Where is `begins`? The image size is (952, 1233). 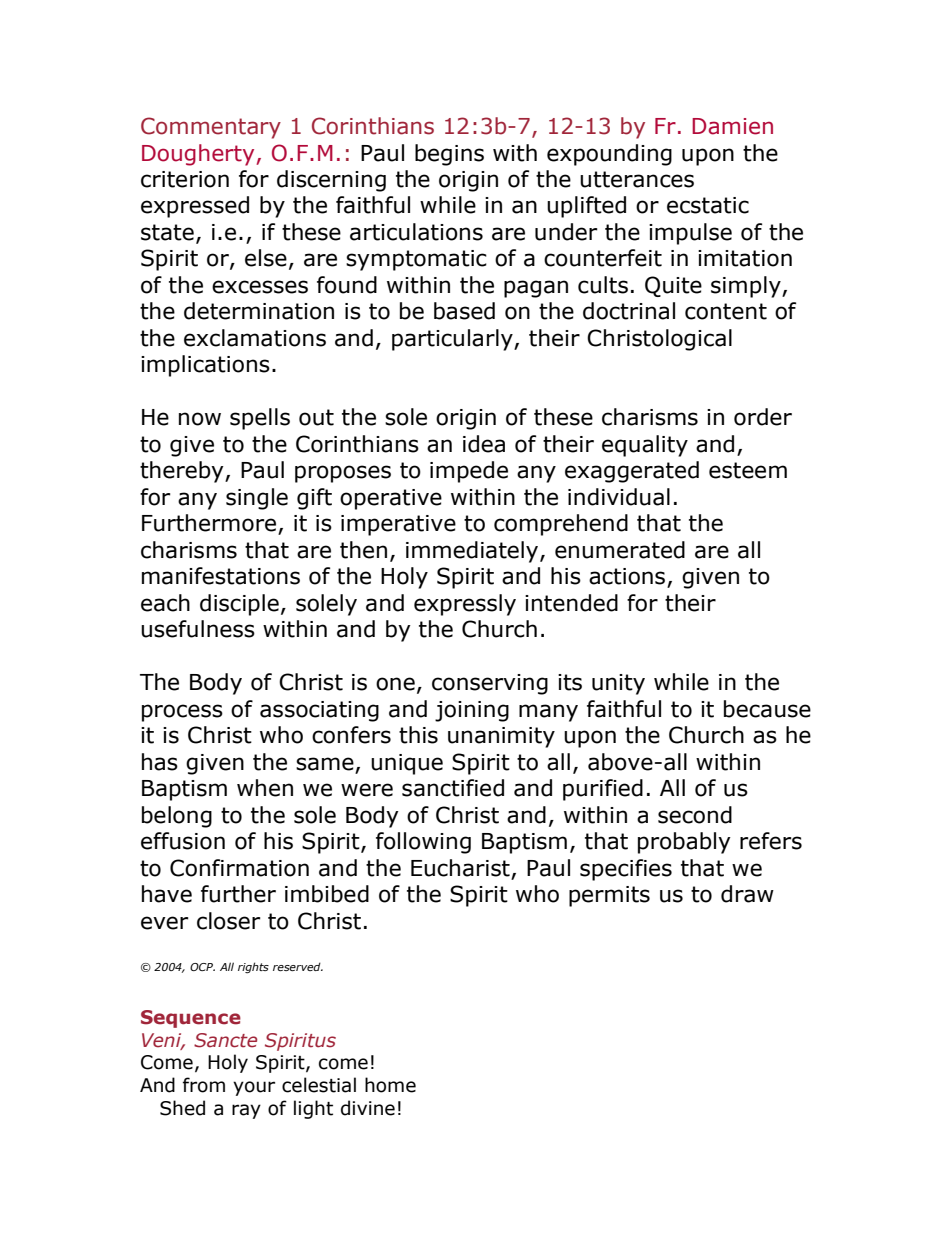
begins is located at coordinates (449, 155).
